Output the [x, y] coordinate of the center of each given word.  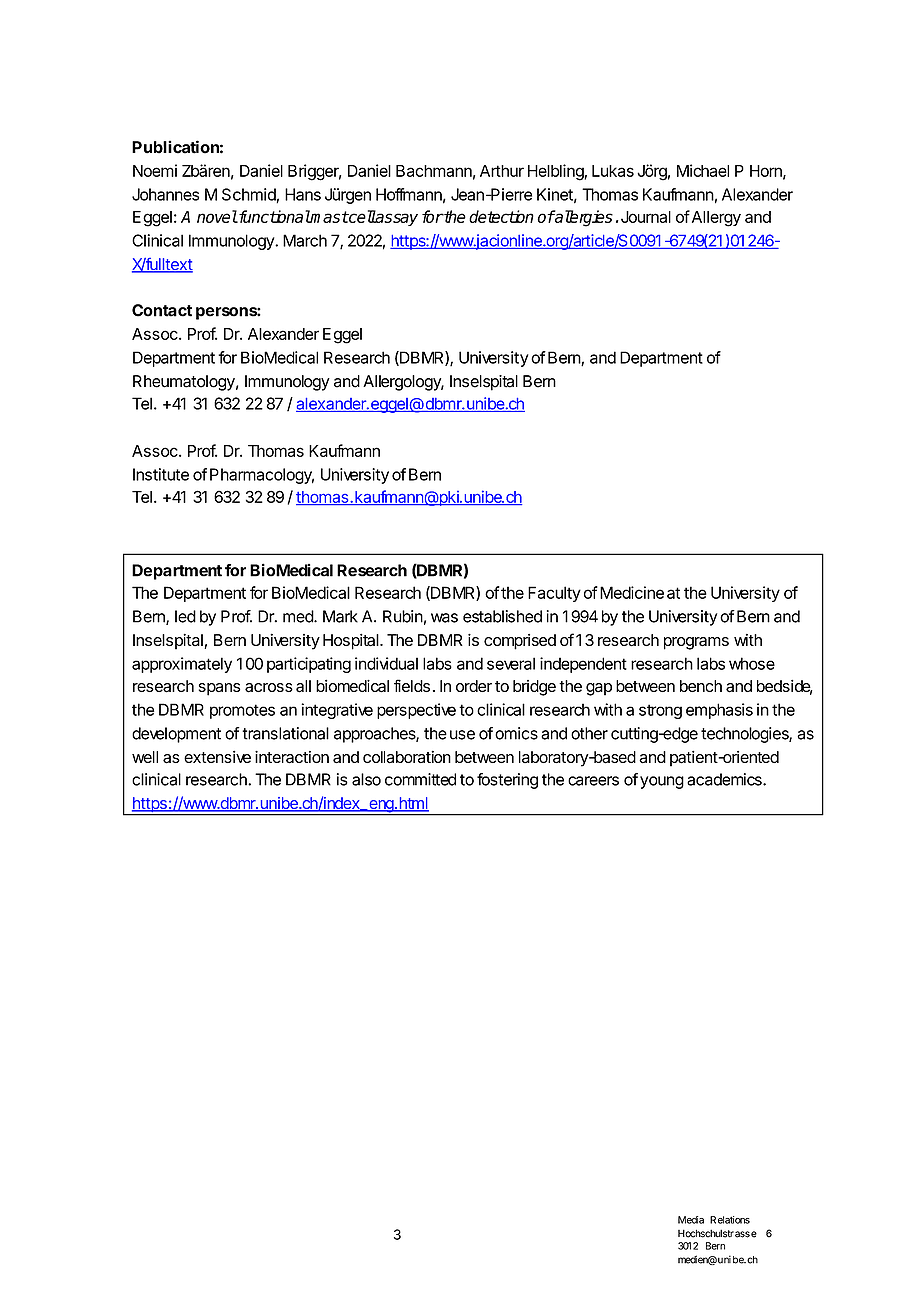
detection [501, 216]
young [662, 782]
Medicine [632, 592]
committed [420, 779]
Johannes [165, 194]
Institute [161, 474]
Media [691, 1220]
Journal [646, 217]
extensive [217, 756]
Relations [730, 1220]
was [444, 618]
